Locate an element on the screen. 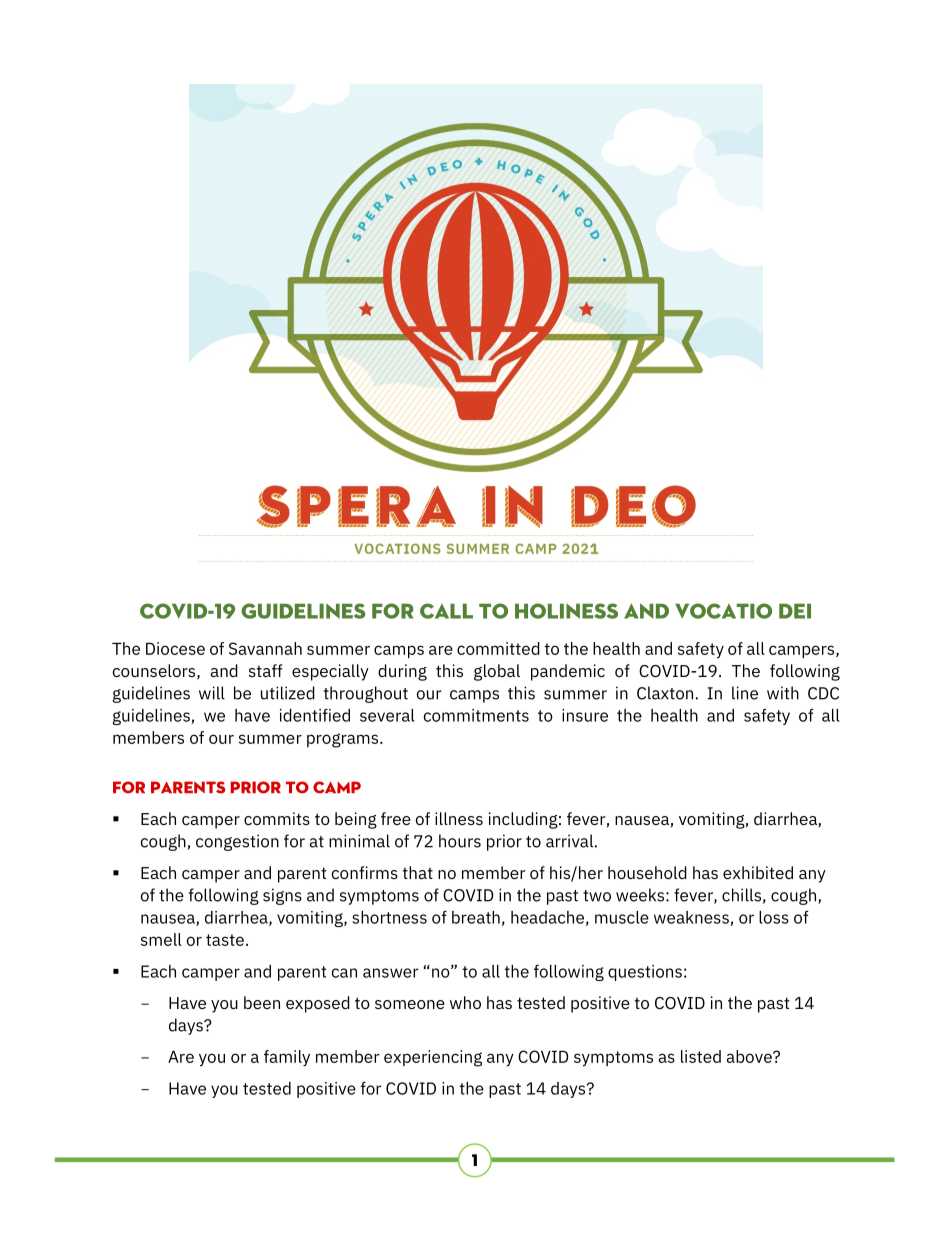 The image size is (952, 1233). family is located at coordinates (287, 1058).
